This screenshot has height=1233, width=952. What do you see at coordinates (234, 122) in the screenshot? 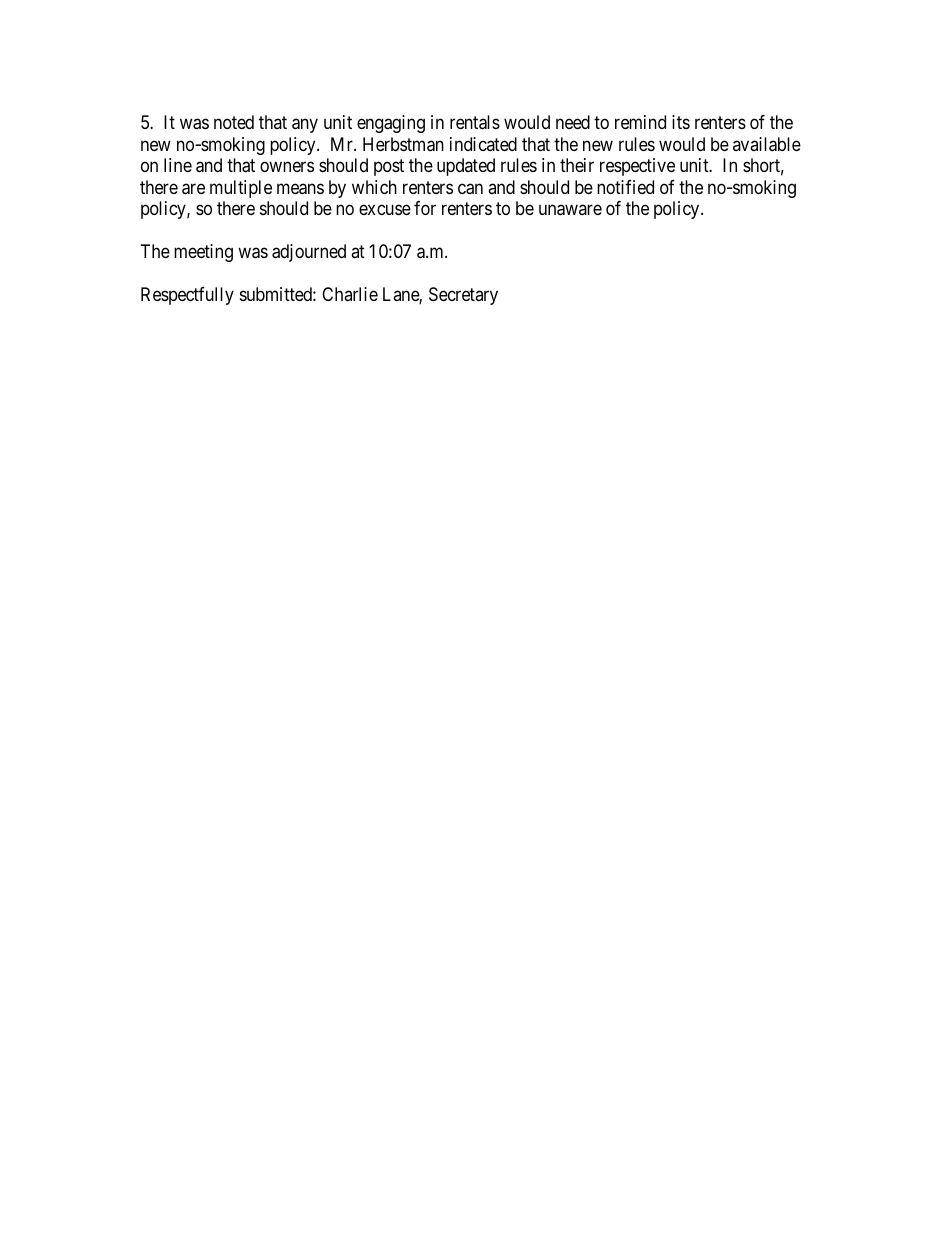
I see `noted` at bounding box center [234, 122].
